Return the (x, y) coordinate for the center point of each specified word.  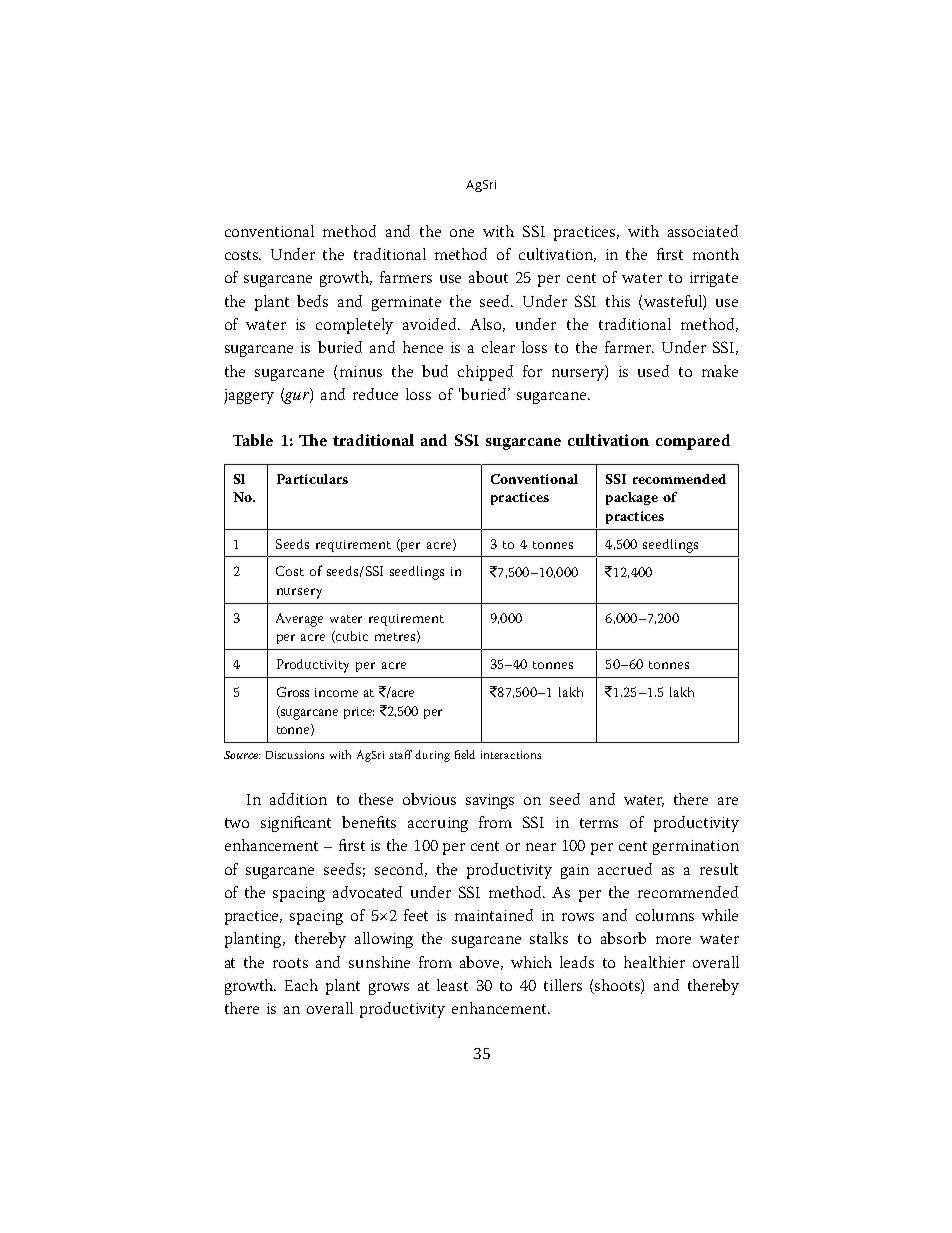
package (632, 498)
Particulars (312, 479)
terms (599, 823)
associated (703, 231)
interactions (511, 755)
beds (312, 301)
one (462, 233)
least (452, 985)
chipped (485, 373)
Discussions (295, 755)
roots (290, 963)
